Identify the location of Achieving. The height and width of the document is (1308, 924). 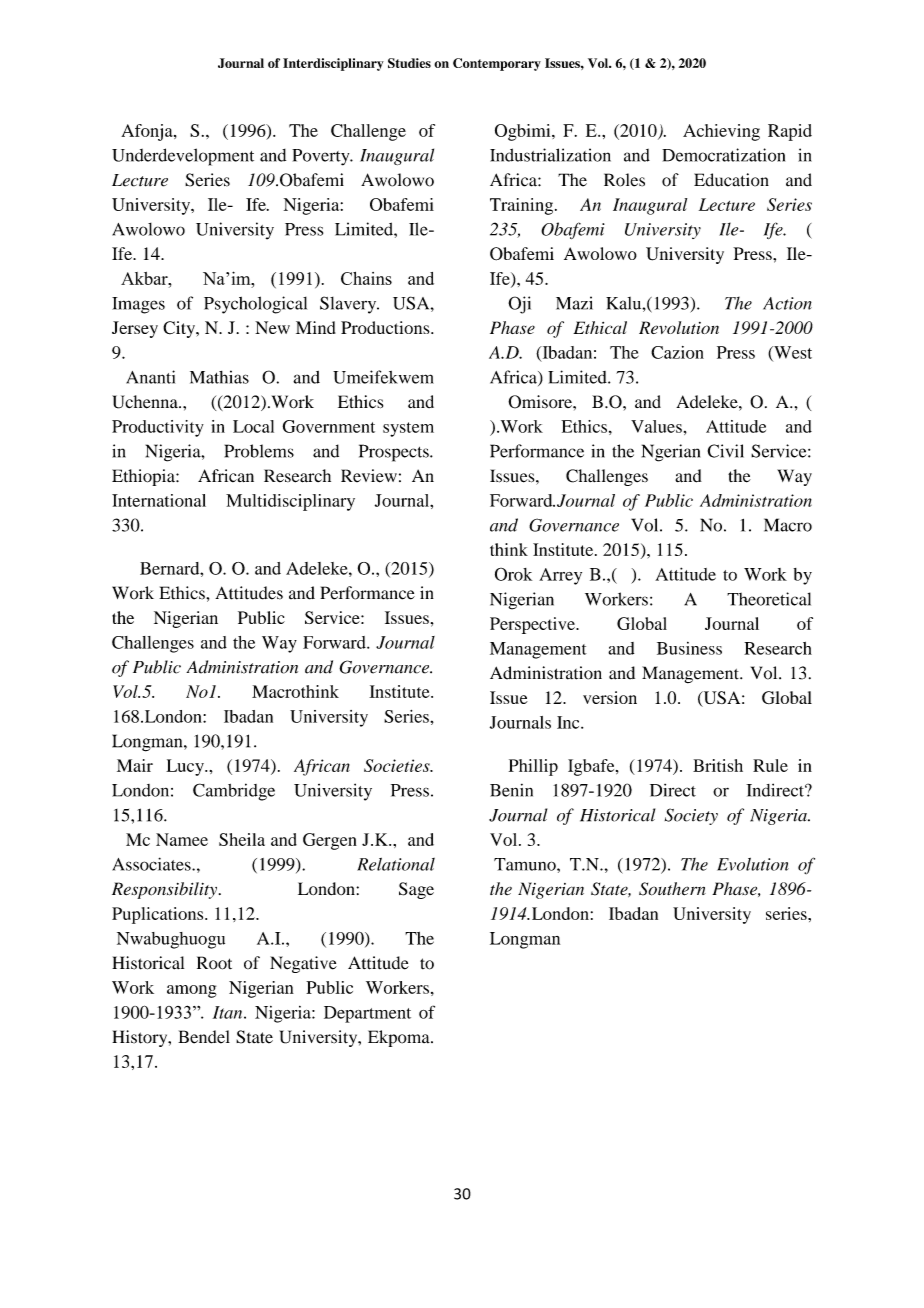
(721, 132).
